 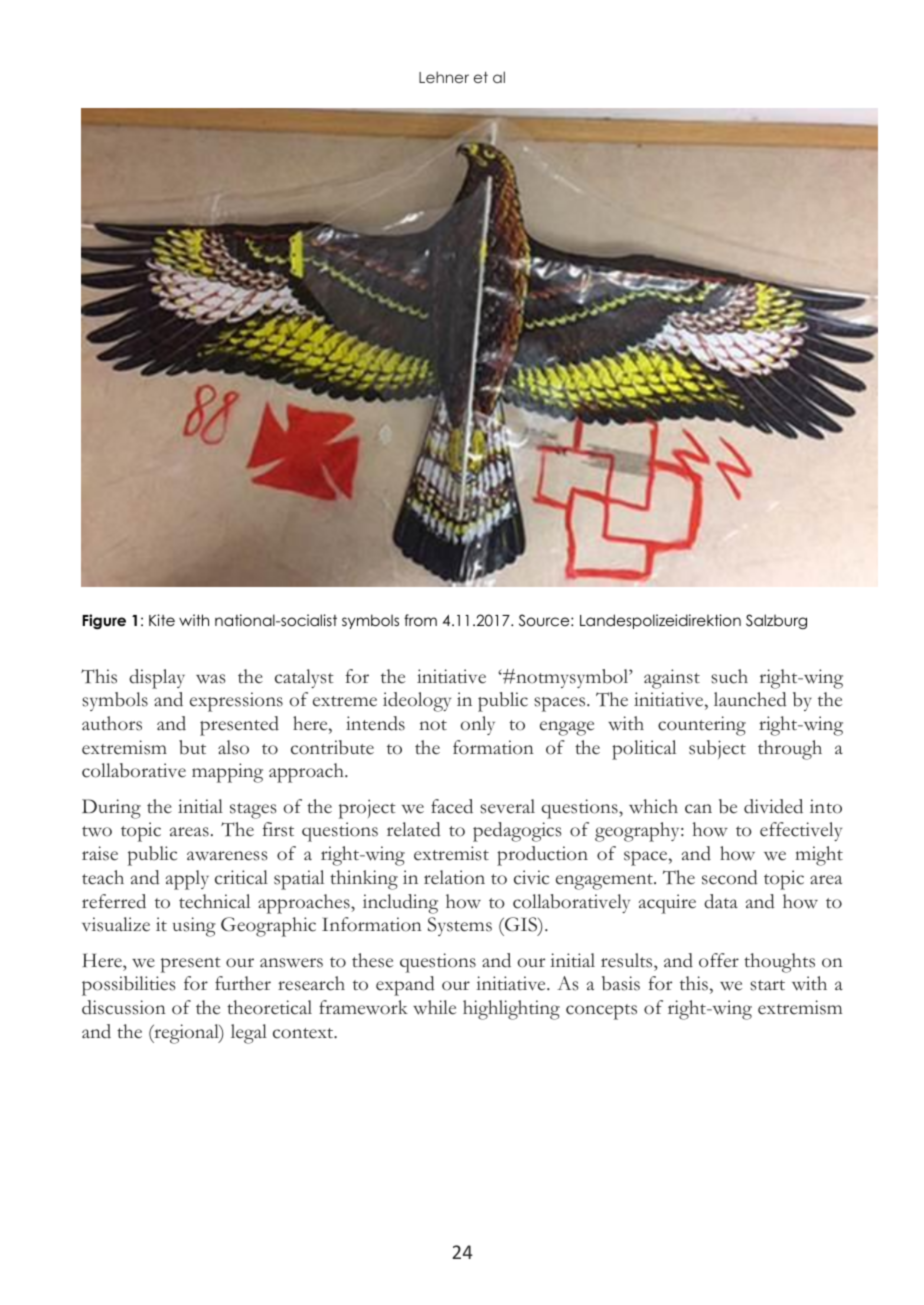 What do you see at coordinates (227, 773) in the screenshot?
I see `mapping` at bounding box center [227, 773].
